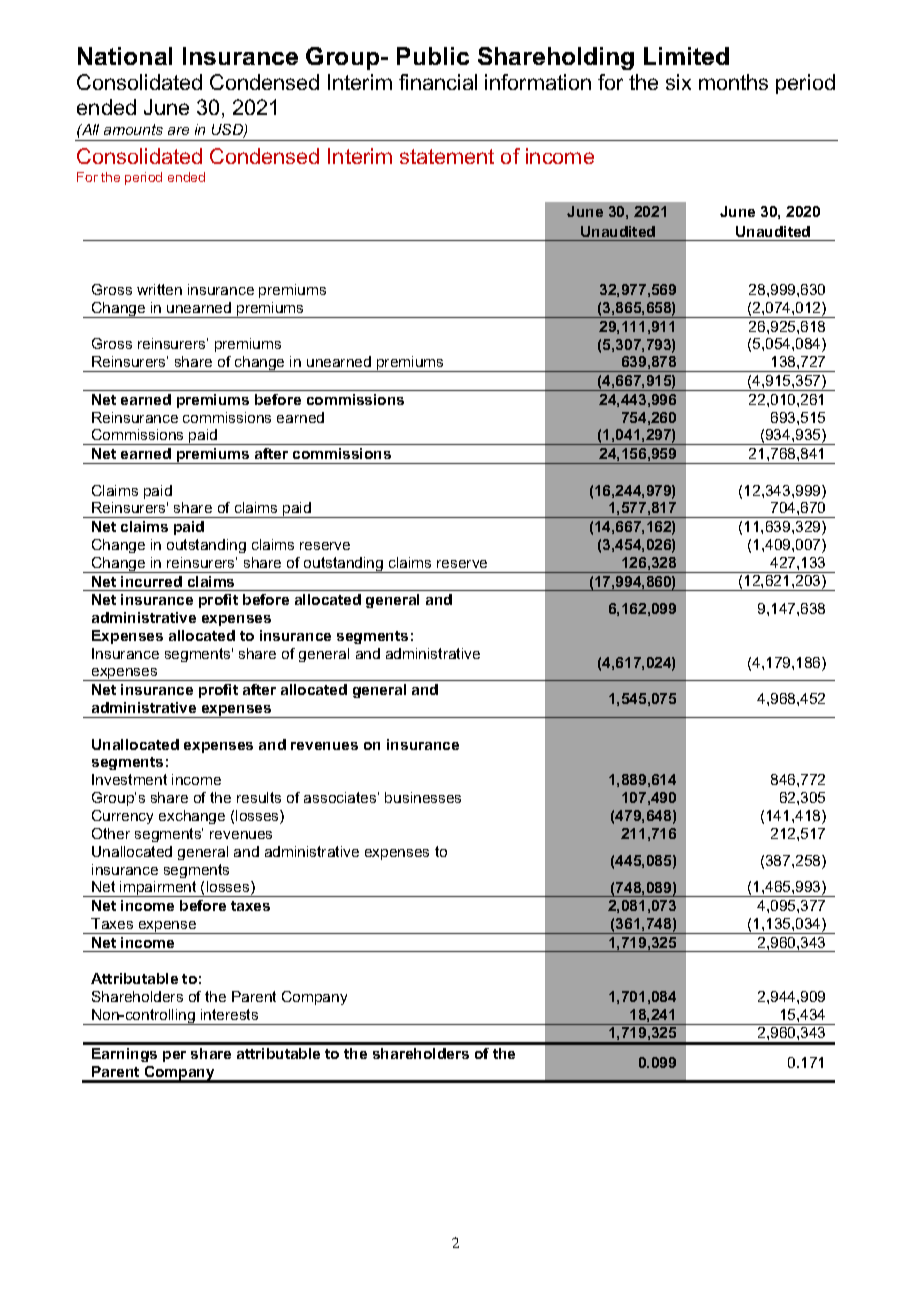  Describe the element at coordinates (447, 156) in the screenshot. I see `statement` at that location.
